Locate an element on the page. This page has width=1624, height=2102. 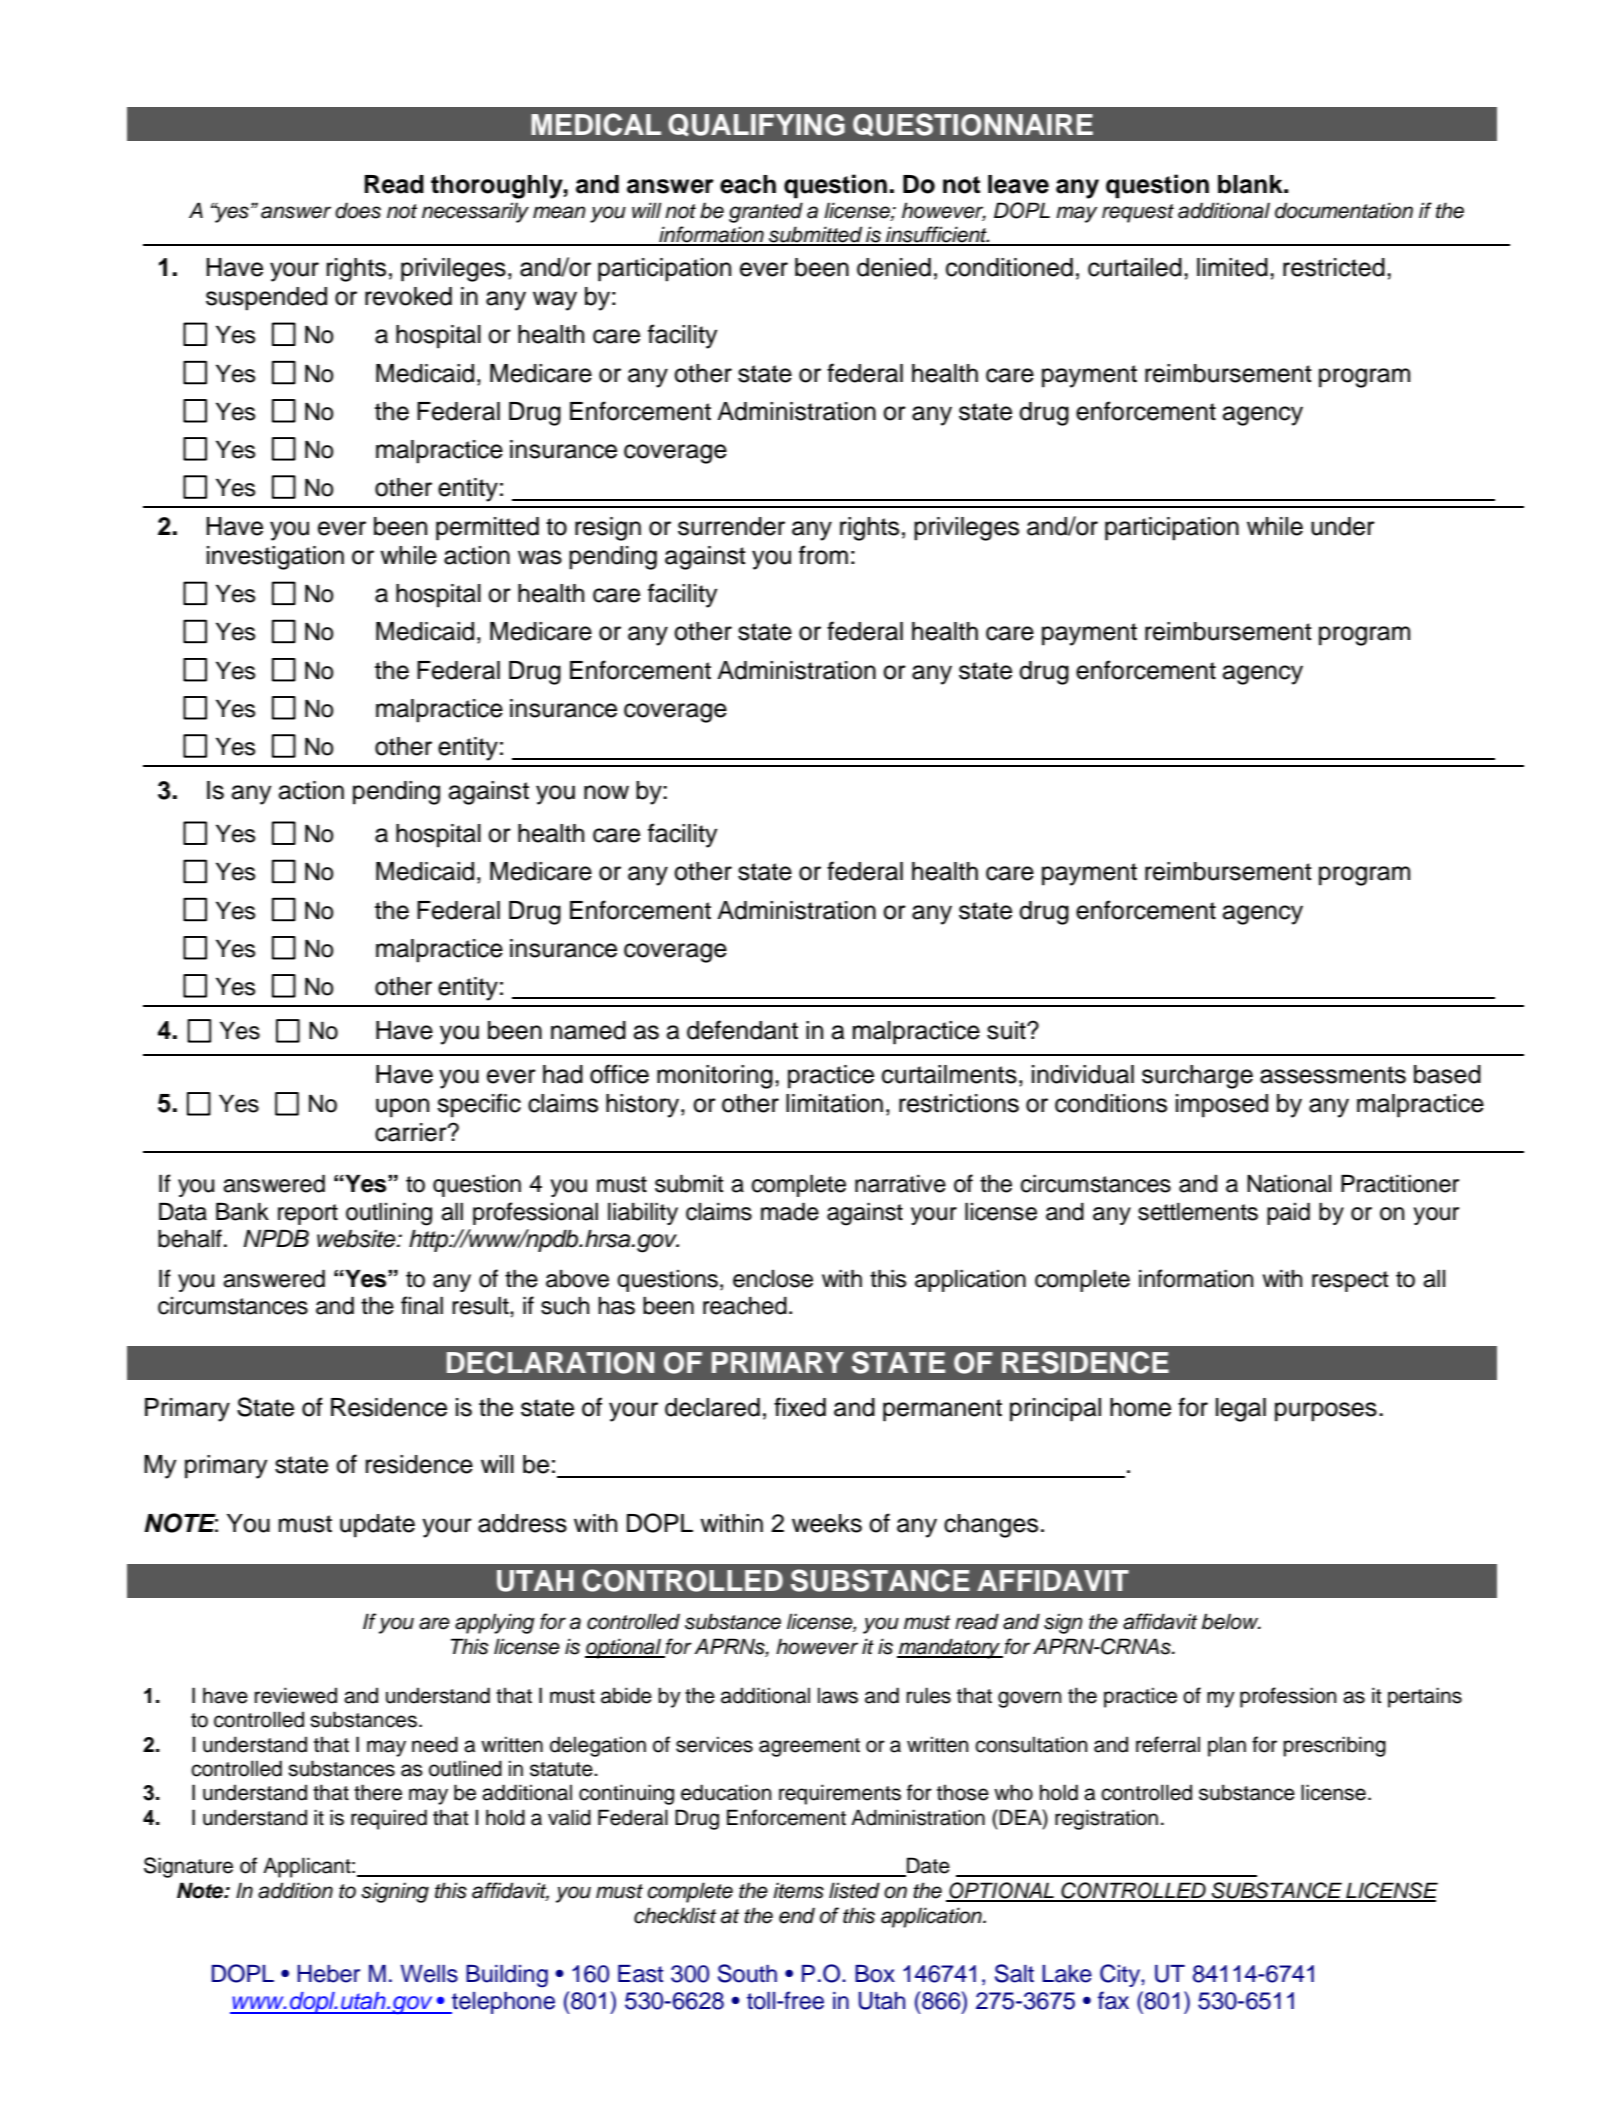
purposes is located at coordinates (1326, 1412).
